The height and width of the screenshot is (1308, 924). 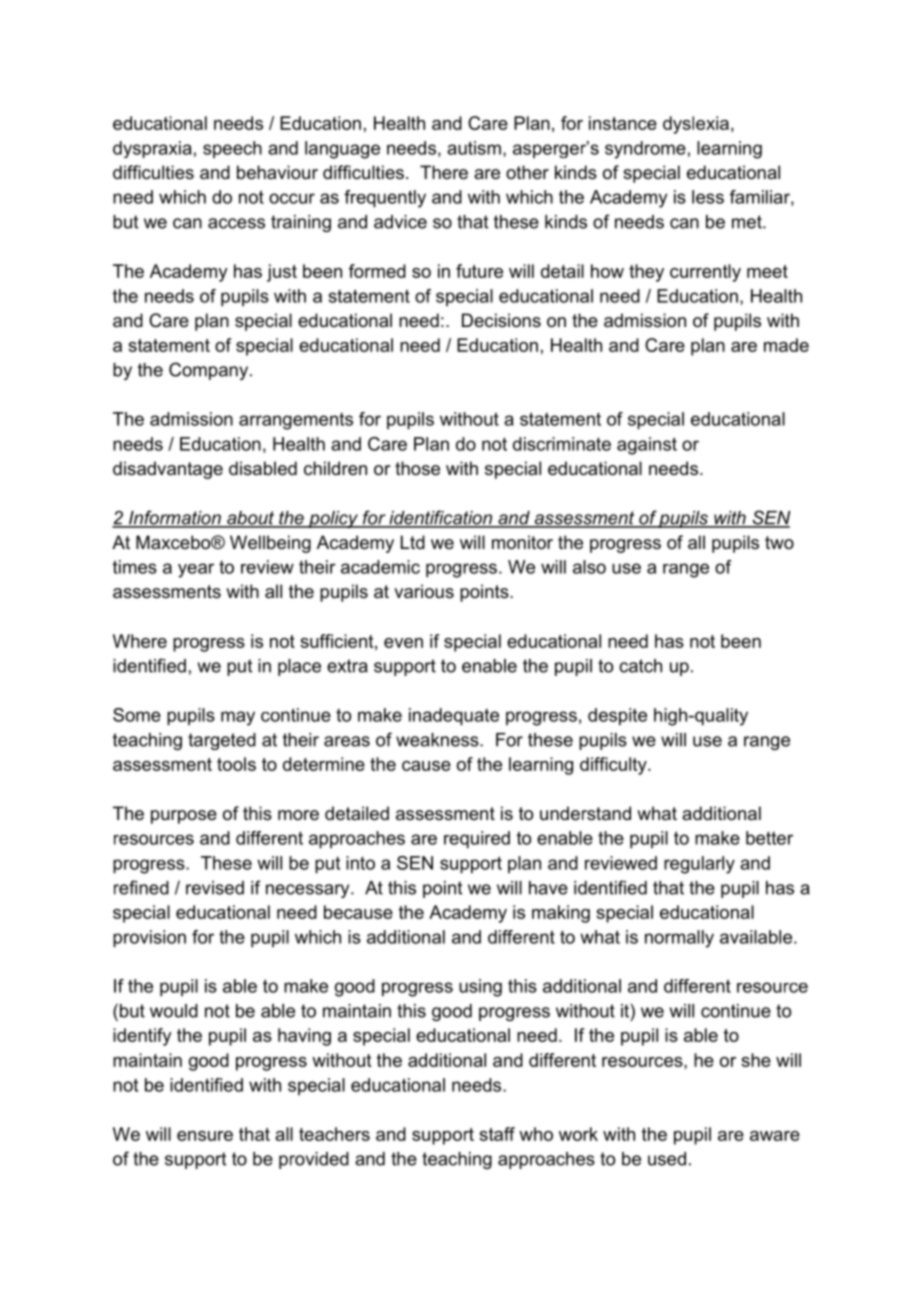 I want to click on catch, so click(x=640, y=666).
